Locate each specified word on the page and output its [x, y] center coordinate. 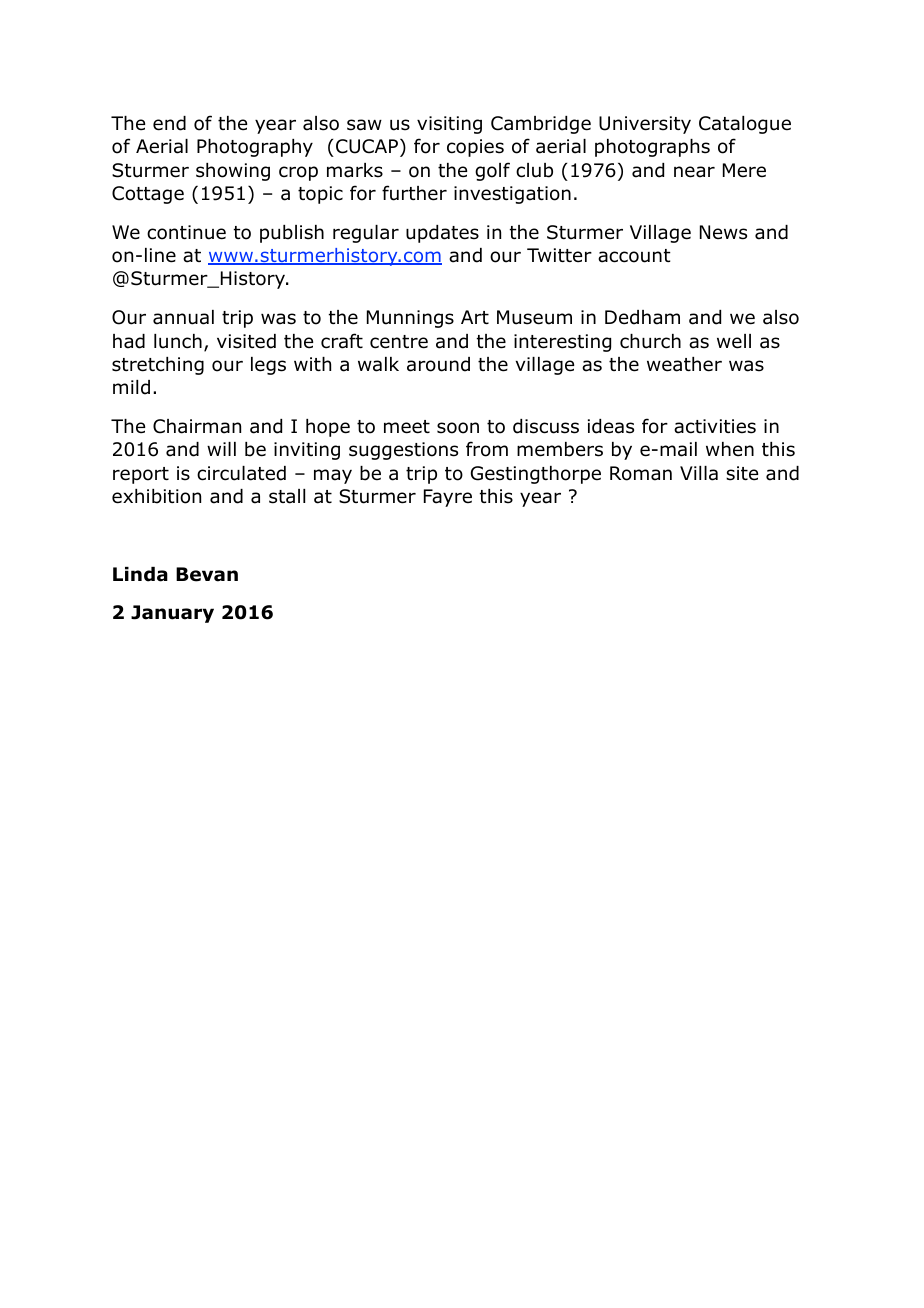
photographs [652, 148]
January [172, 614]
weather [684, 364]
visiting [449, 125]
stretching [158, 366]
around [438, 364]
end [169, 123]
